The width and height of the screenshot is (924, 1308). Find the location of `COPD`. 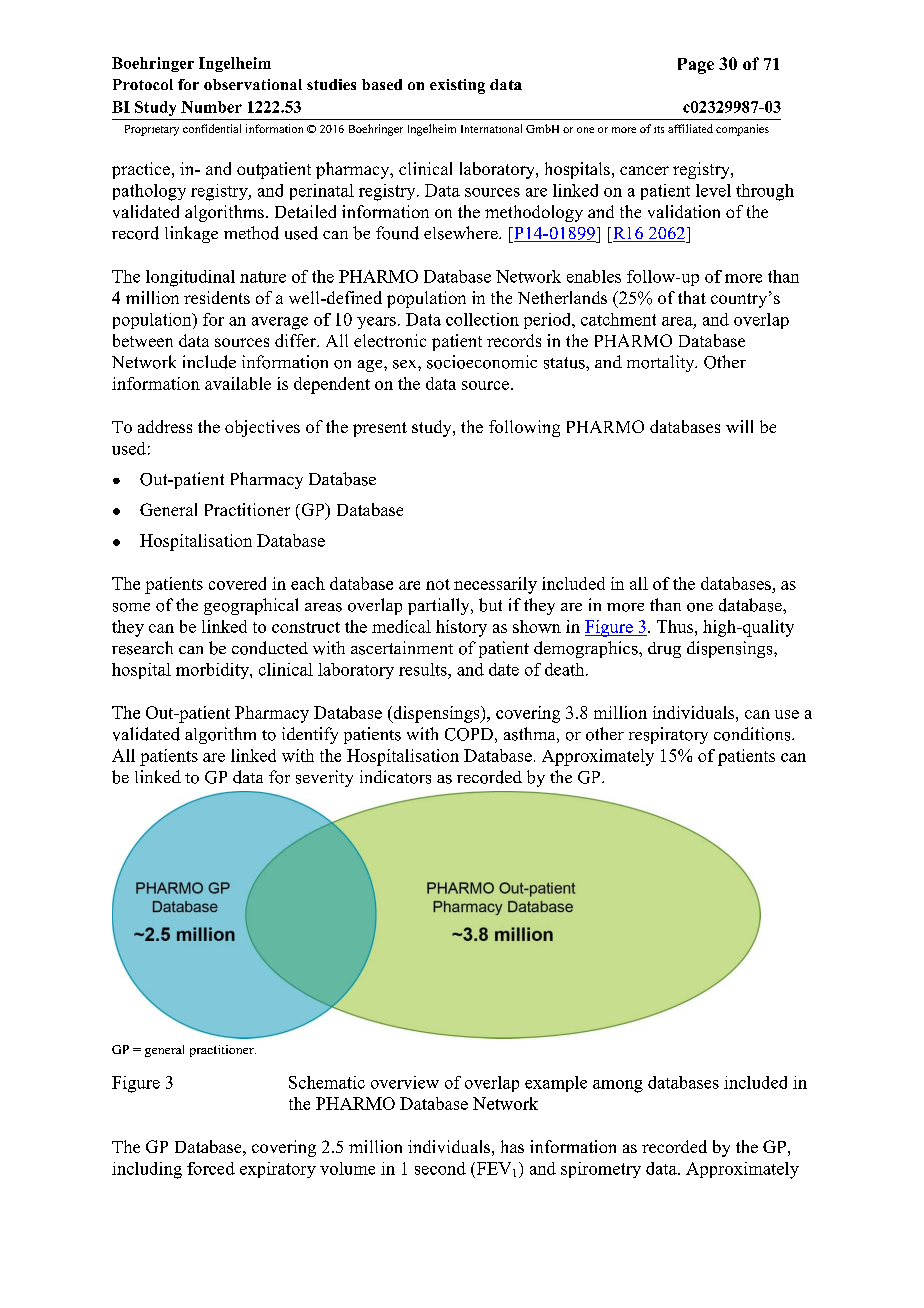

COPD is located at coordinates (469, 734).
